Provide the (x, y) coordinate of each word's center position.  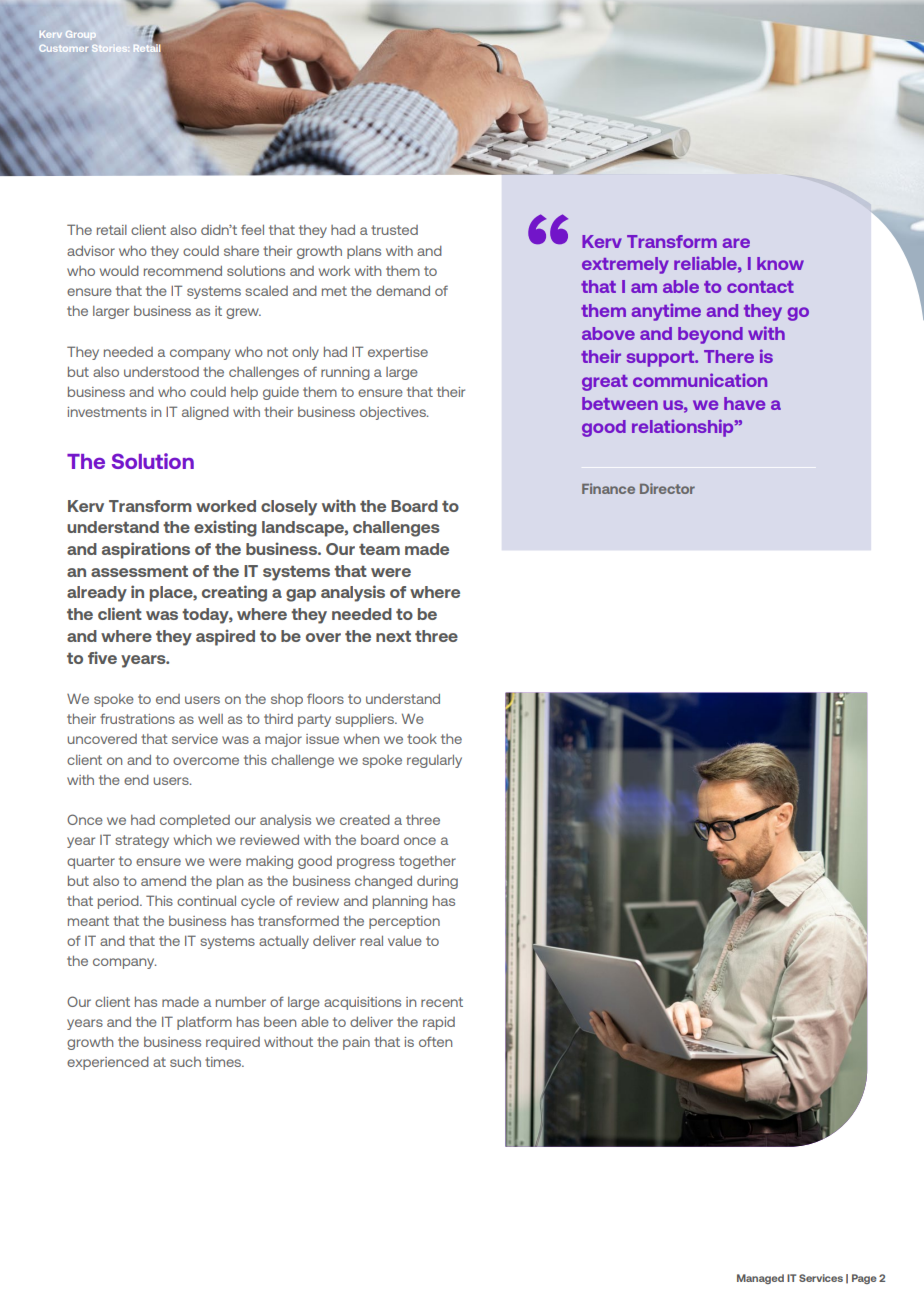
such (185, 1062)
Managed (760, 1279)
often (435, 1041)
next (393, 636)
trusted (394, 230)
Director (667, 488)
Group (81, 34)
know (780, 263)
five (102, 657)
